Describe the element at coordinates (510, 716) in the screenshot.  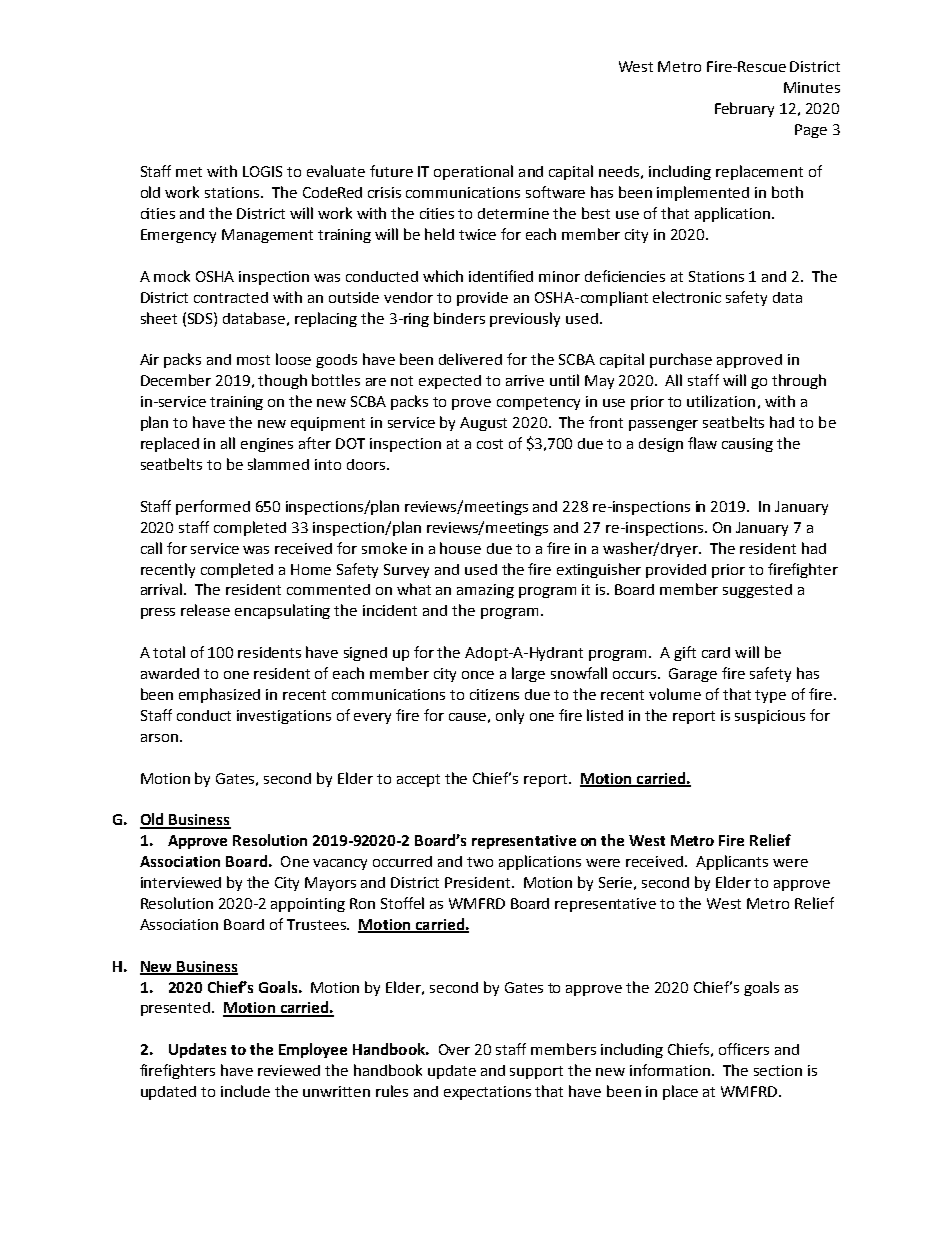
I see `only` at that location.
